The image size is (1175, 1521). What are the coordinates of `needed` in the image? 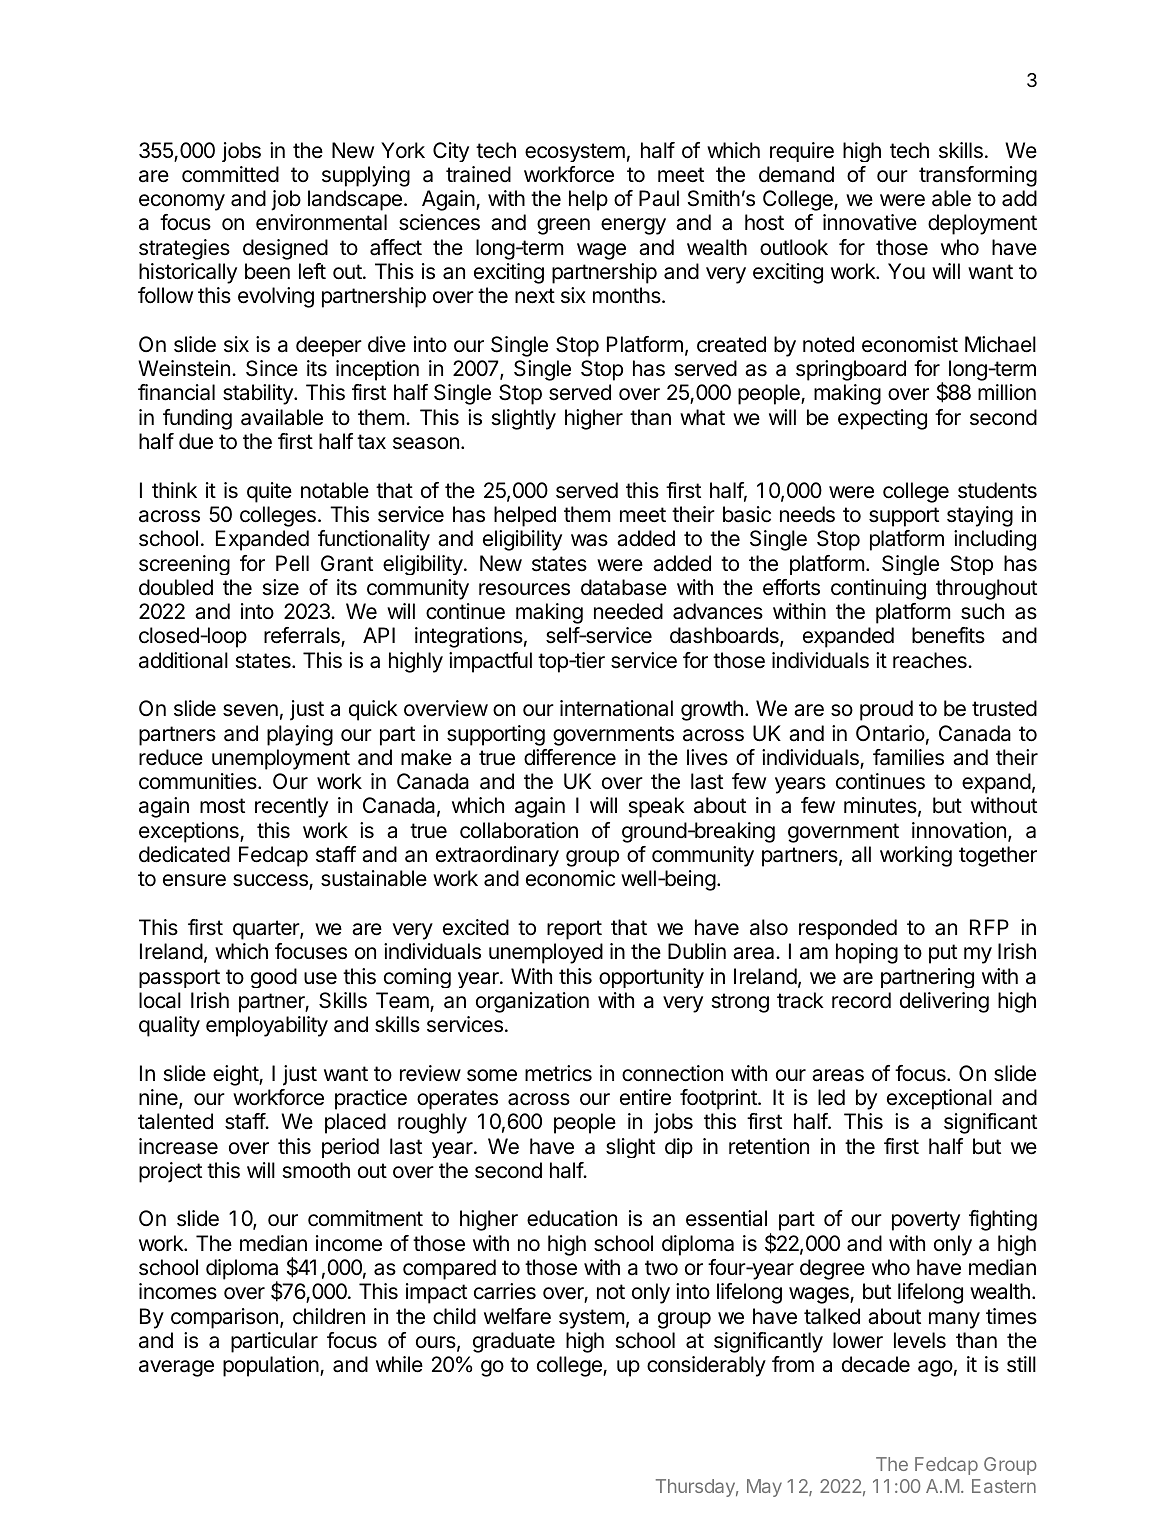 It's located at (628, 611).
